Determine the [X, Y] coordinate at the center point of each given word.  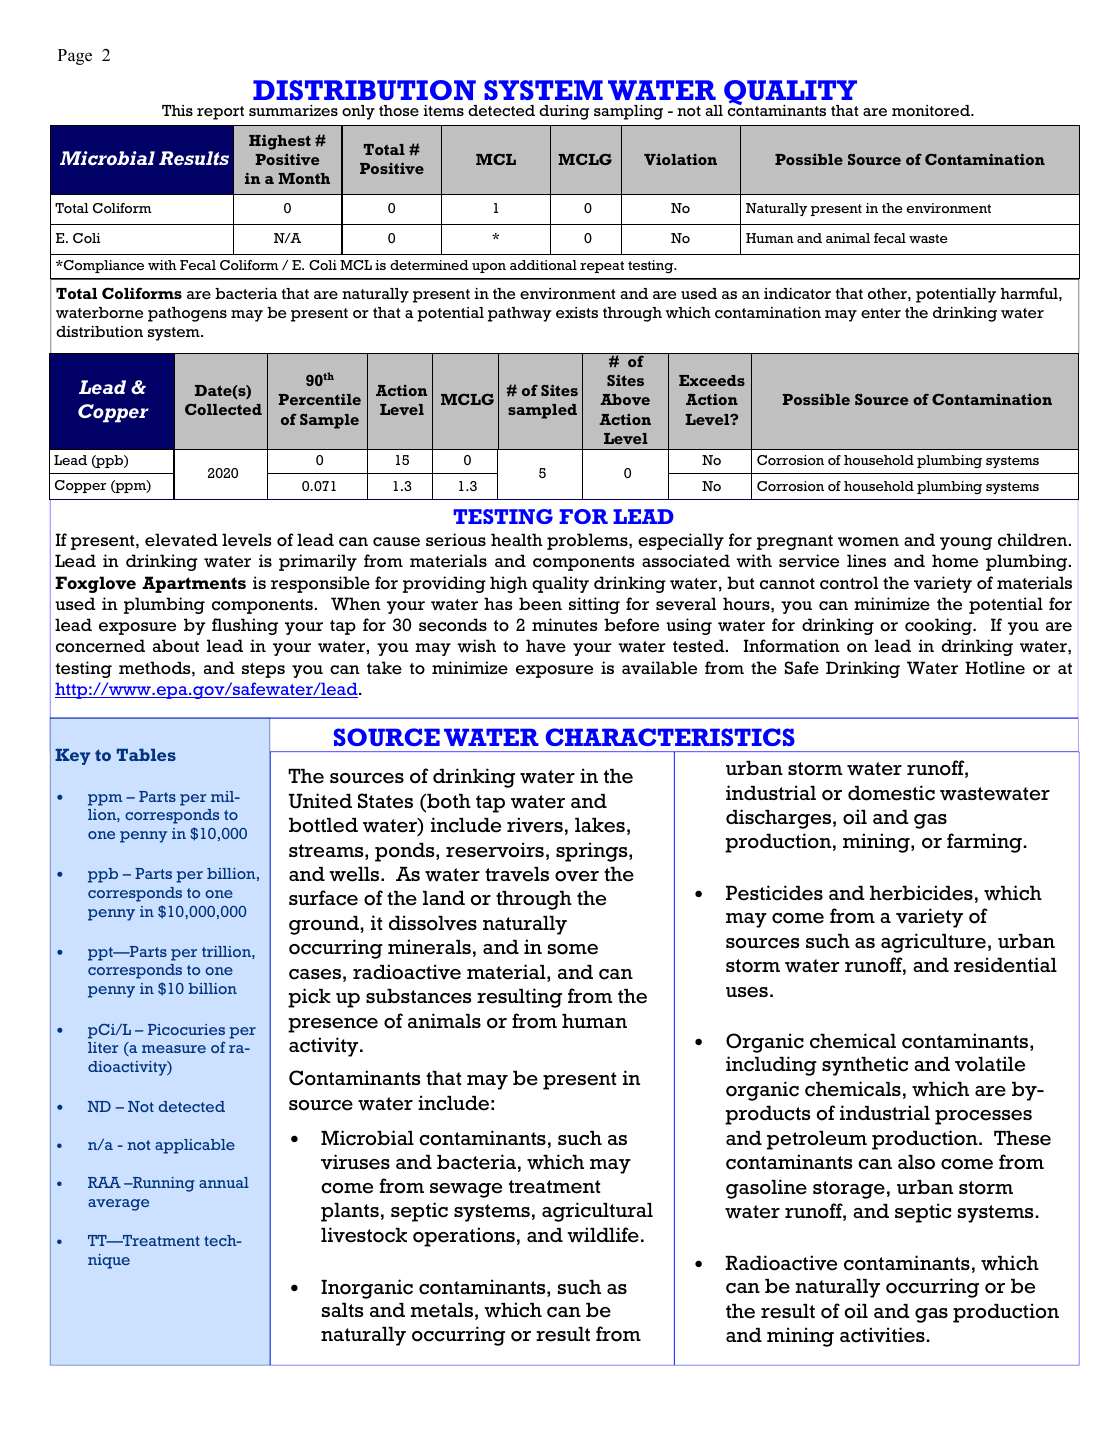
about [176, 646]
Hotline [995, 668]
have [546, 646]
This [177, 110]
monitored [932, 111]
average [118, 1205]
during [564, 112]
